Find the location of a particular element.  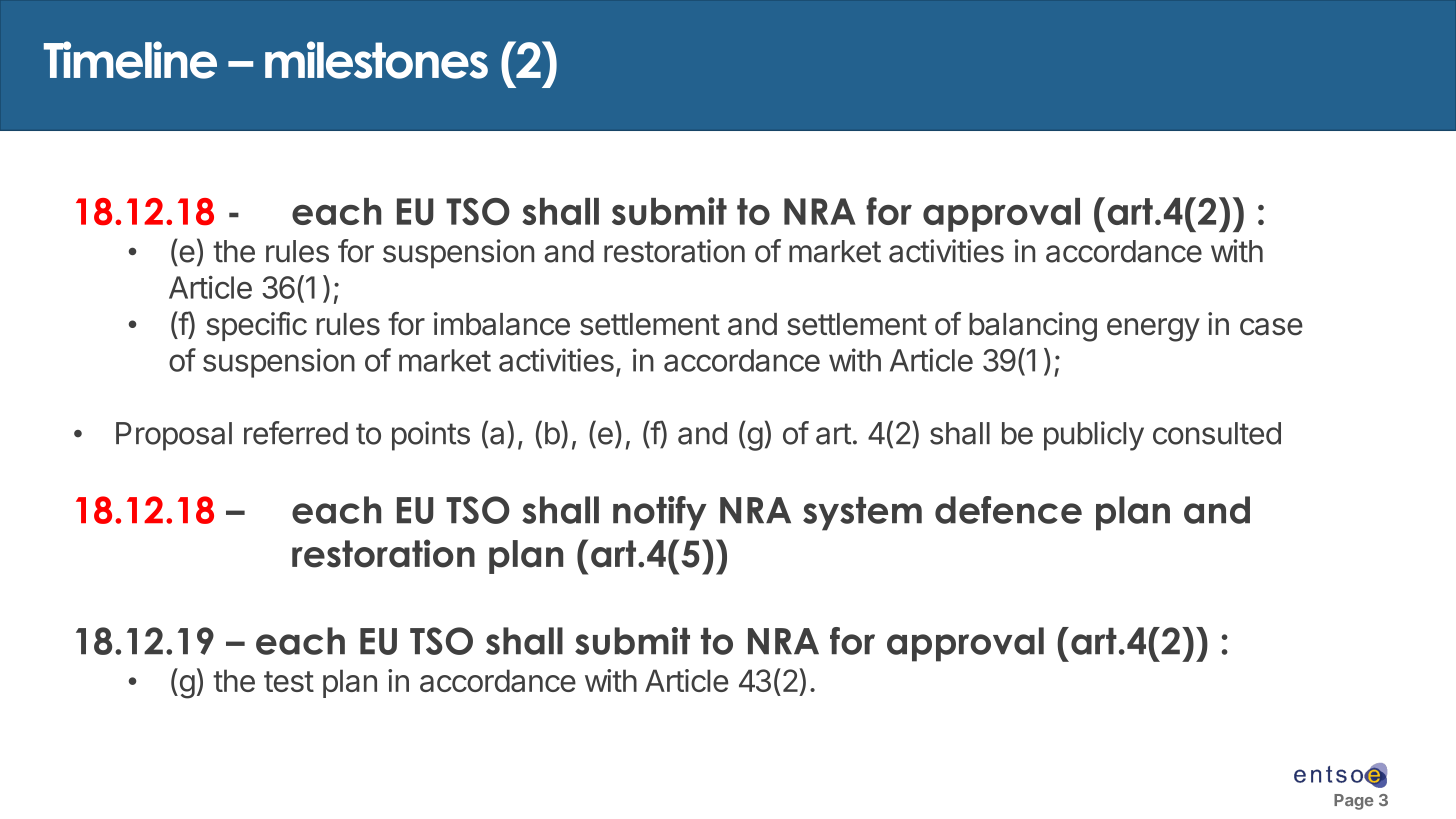

test is located at coordinates (289, 681).
